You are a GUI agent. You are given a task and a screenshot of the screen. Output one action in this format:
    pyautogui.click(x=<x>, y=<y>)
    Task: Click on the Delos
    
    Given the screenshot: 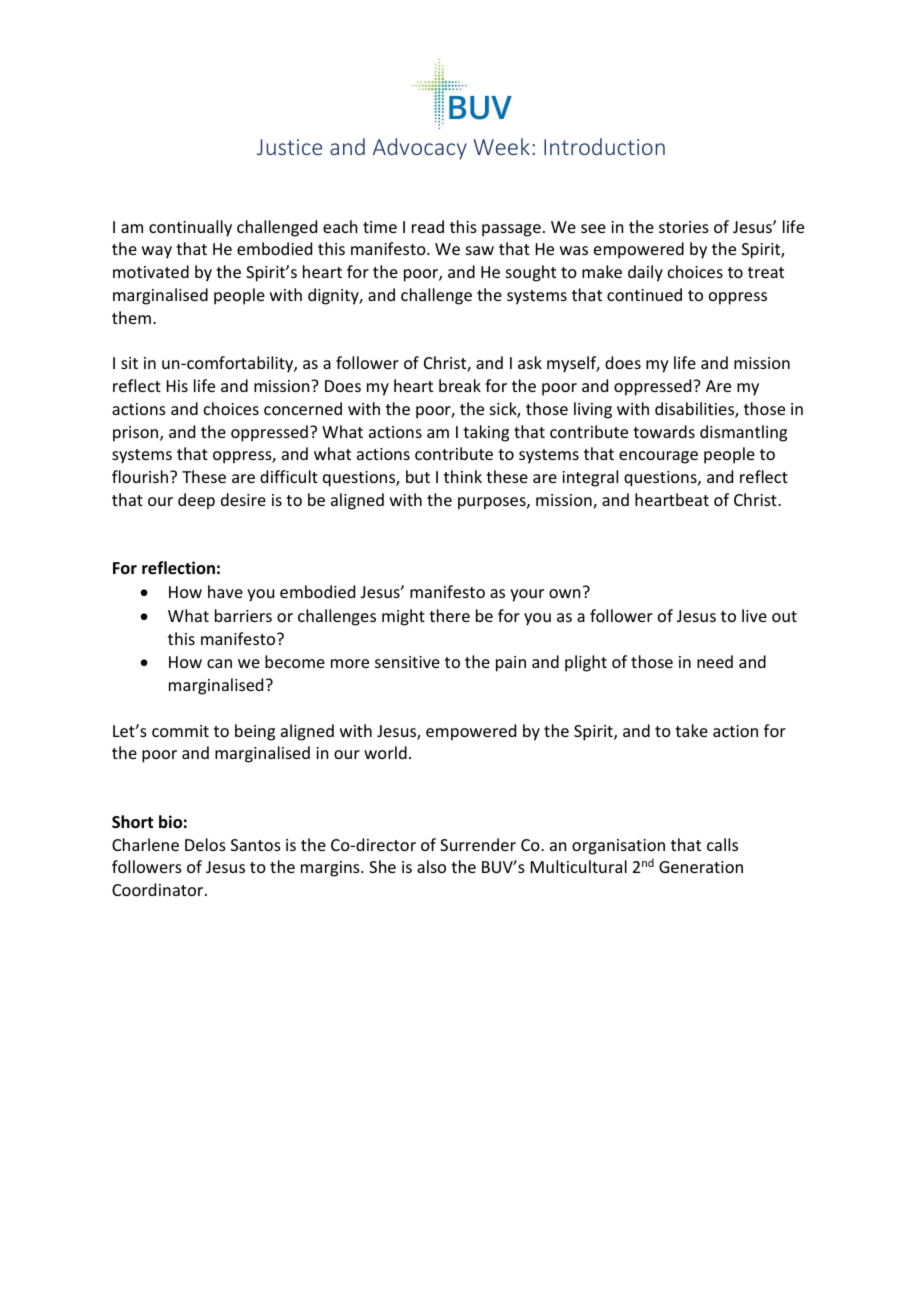 What is the action you would take?
    pyautogui.click(x=205, y=844)
